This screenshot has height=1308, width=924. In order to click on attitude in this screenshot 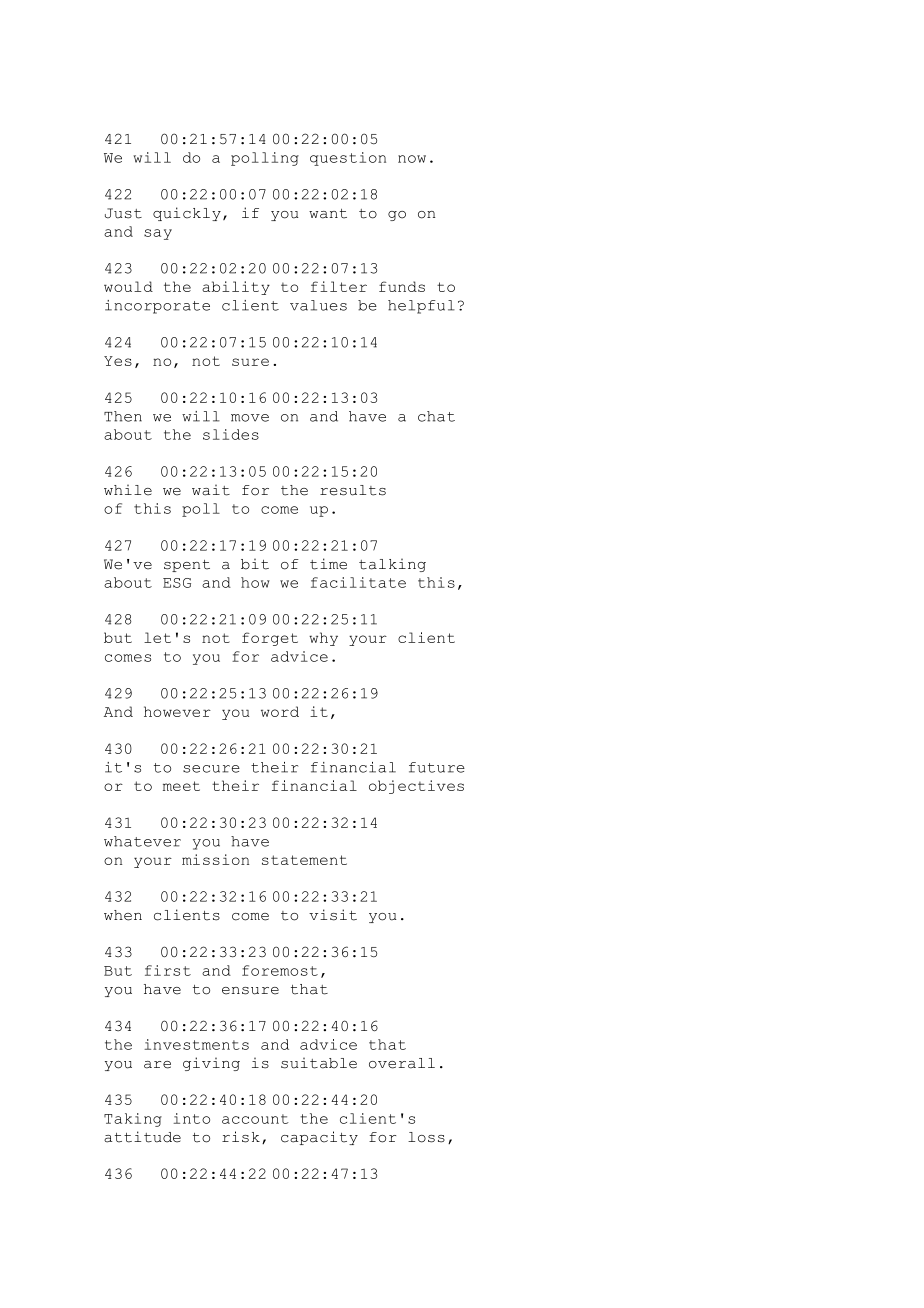, I will do `click(142, 1137)`.
